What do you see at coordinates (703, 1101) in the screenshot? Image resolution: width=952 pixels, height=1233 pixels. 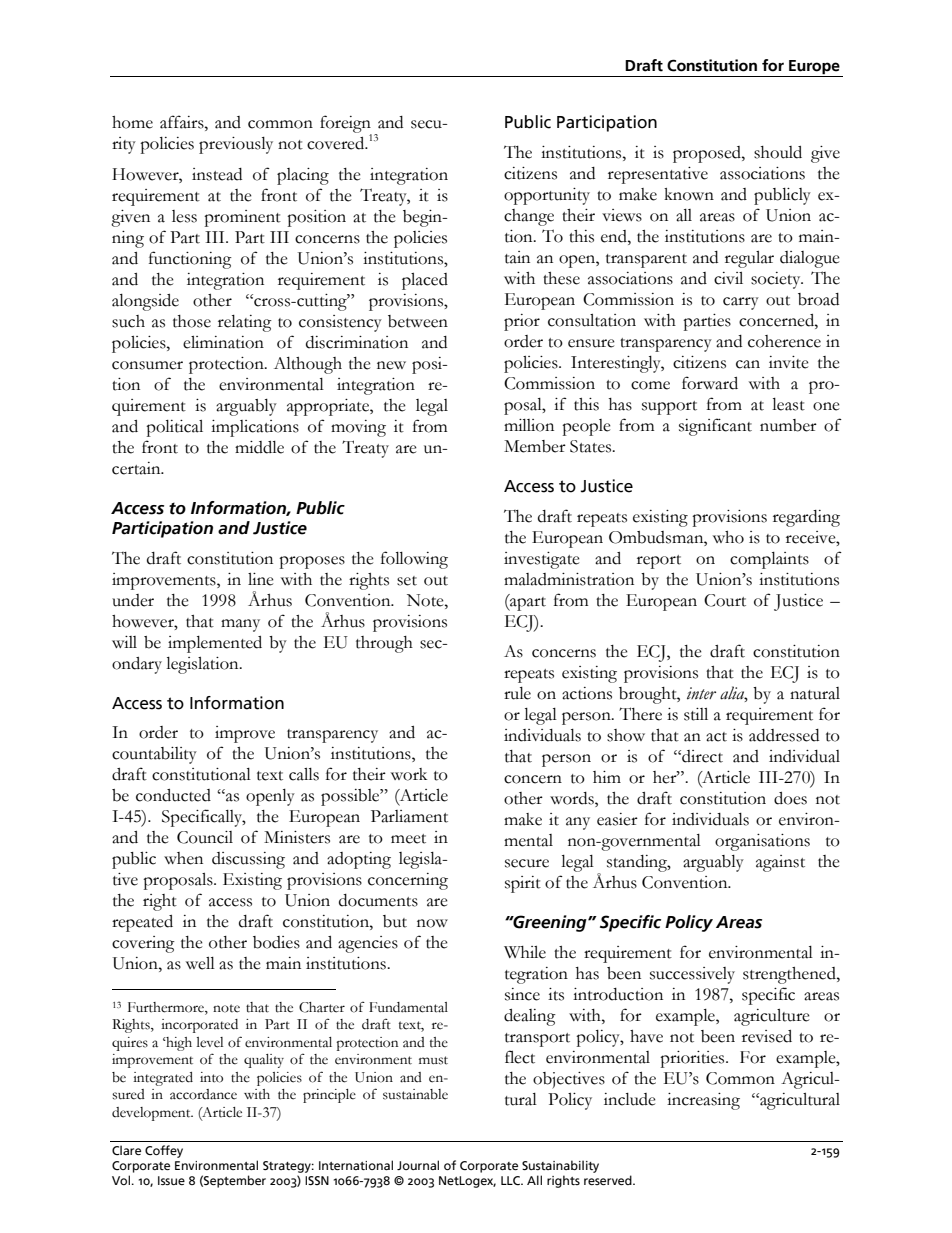 I see `increasing` at bounding box center [703, 1101].
